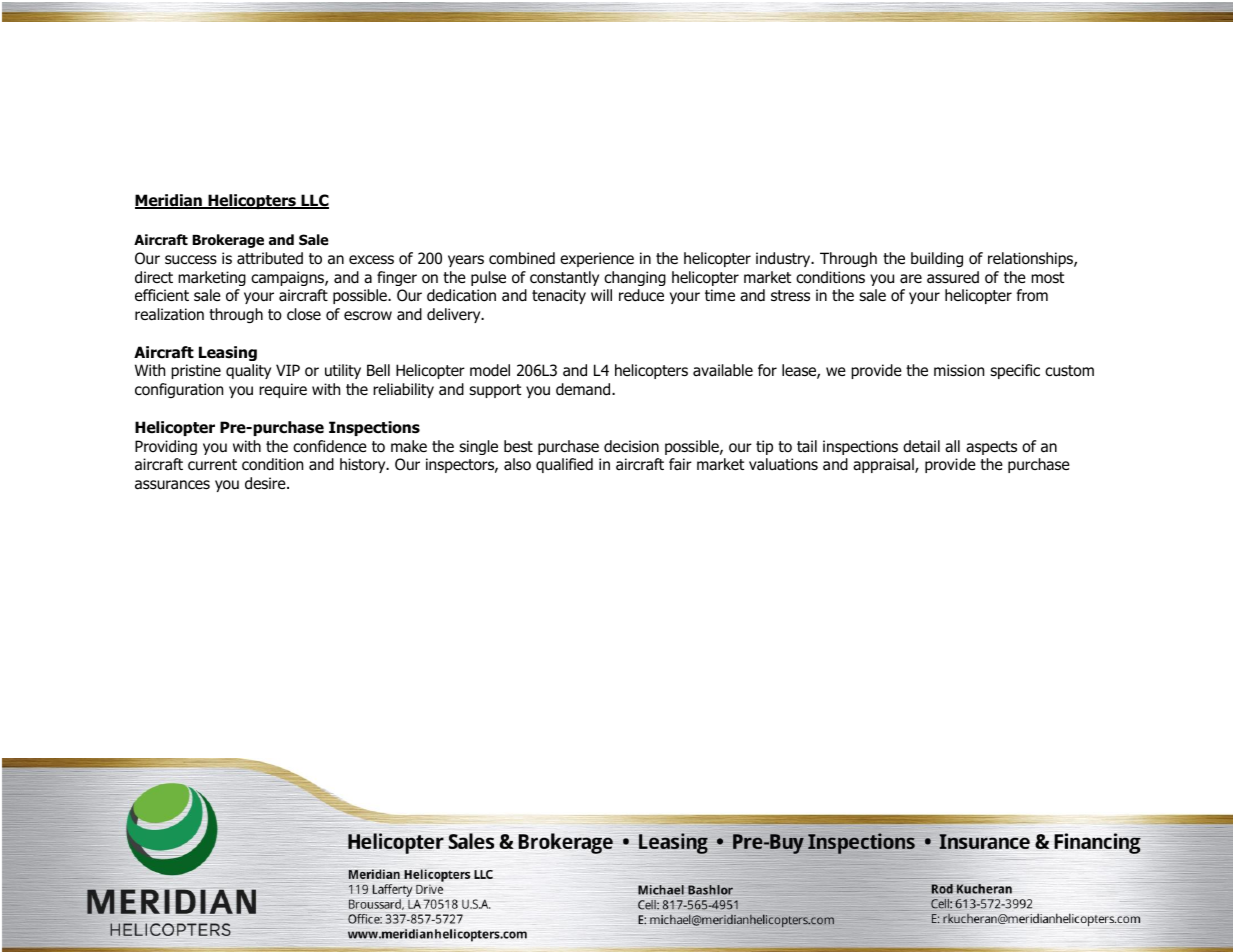 This screenshot has width=1233, height=952. I want to click on experience, so click(597, 259).
